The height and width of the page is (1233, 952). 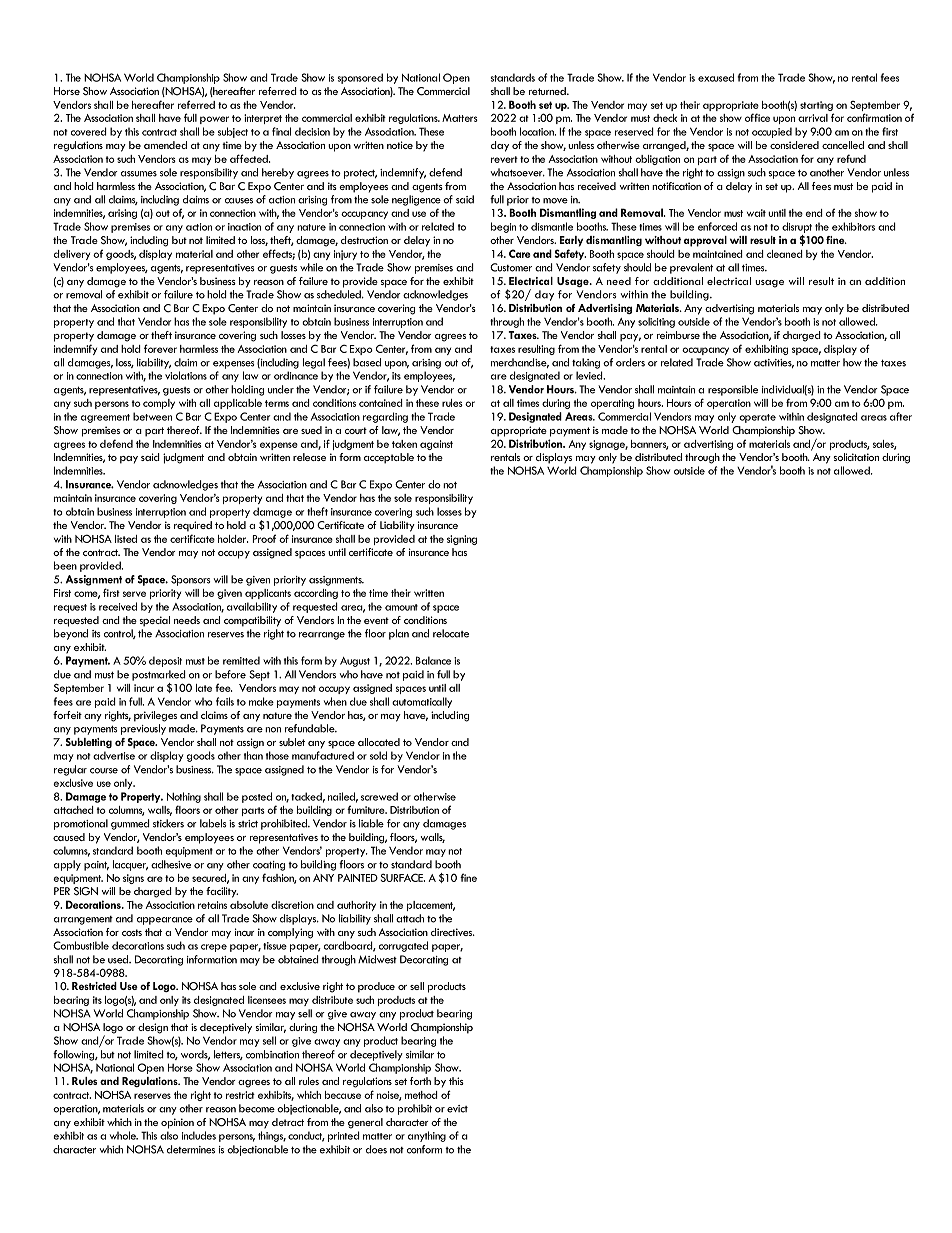 I want to click on revert, so click(x=504, y=159).
